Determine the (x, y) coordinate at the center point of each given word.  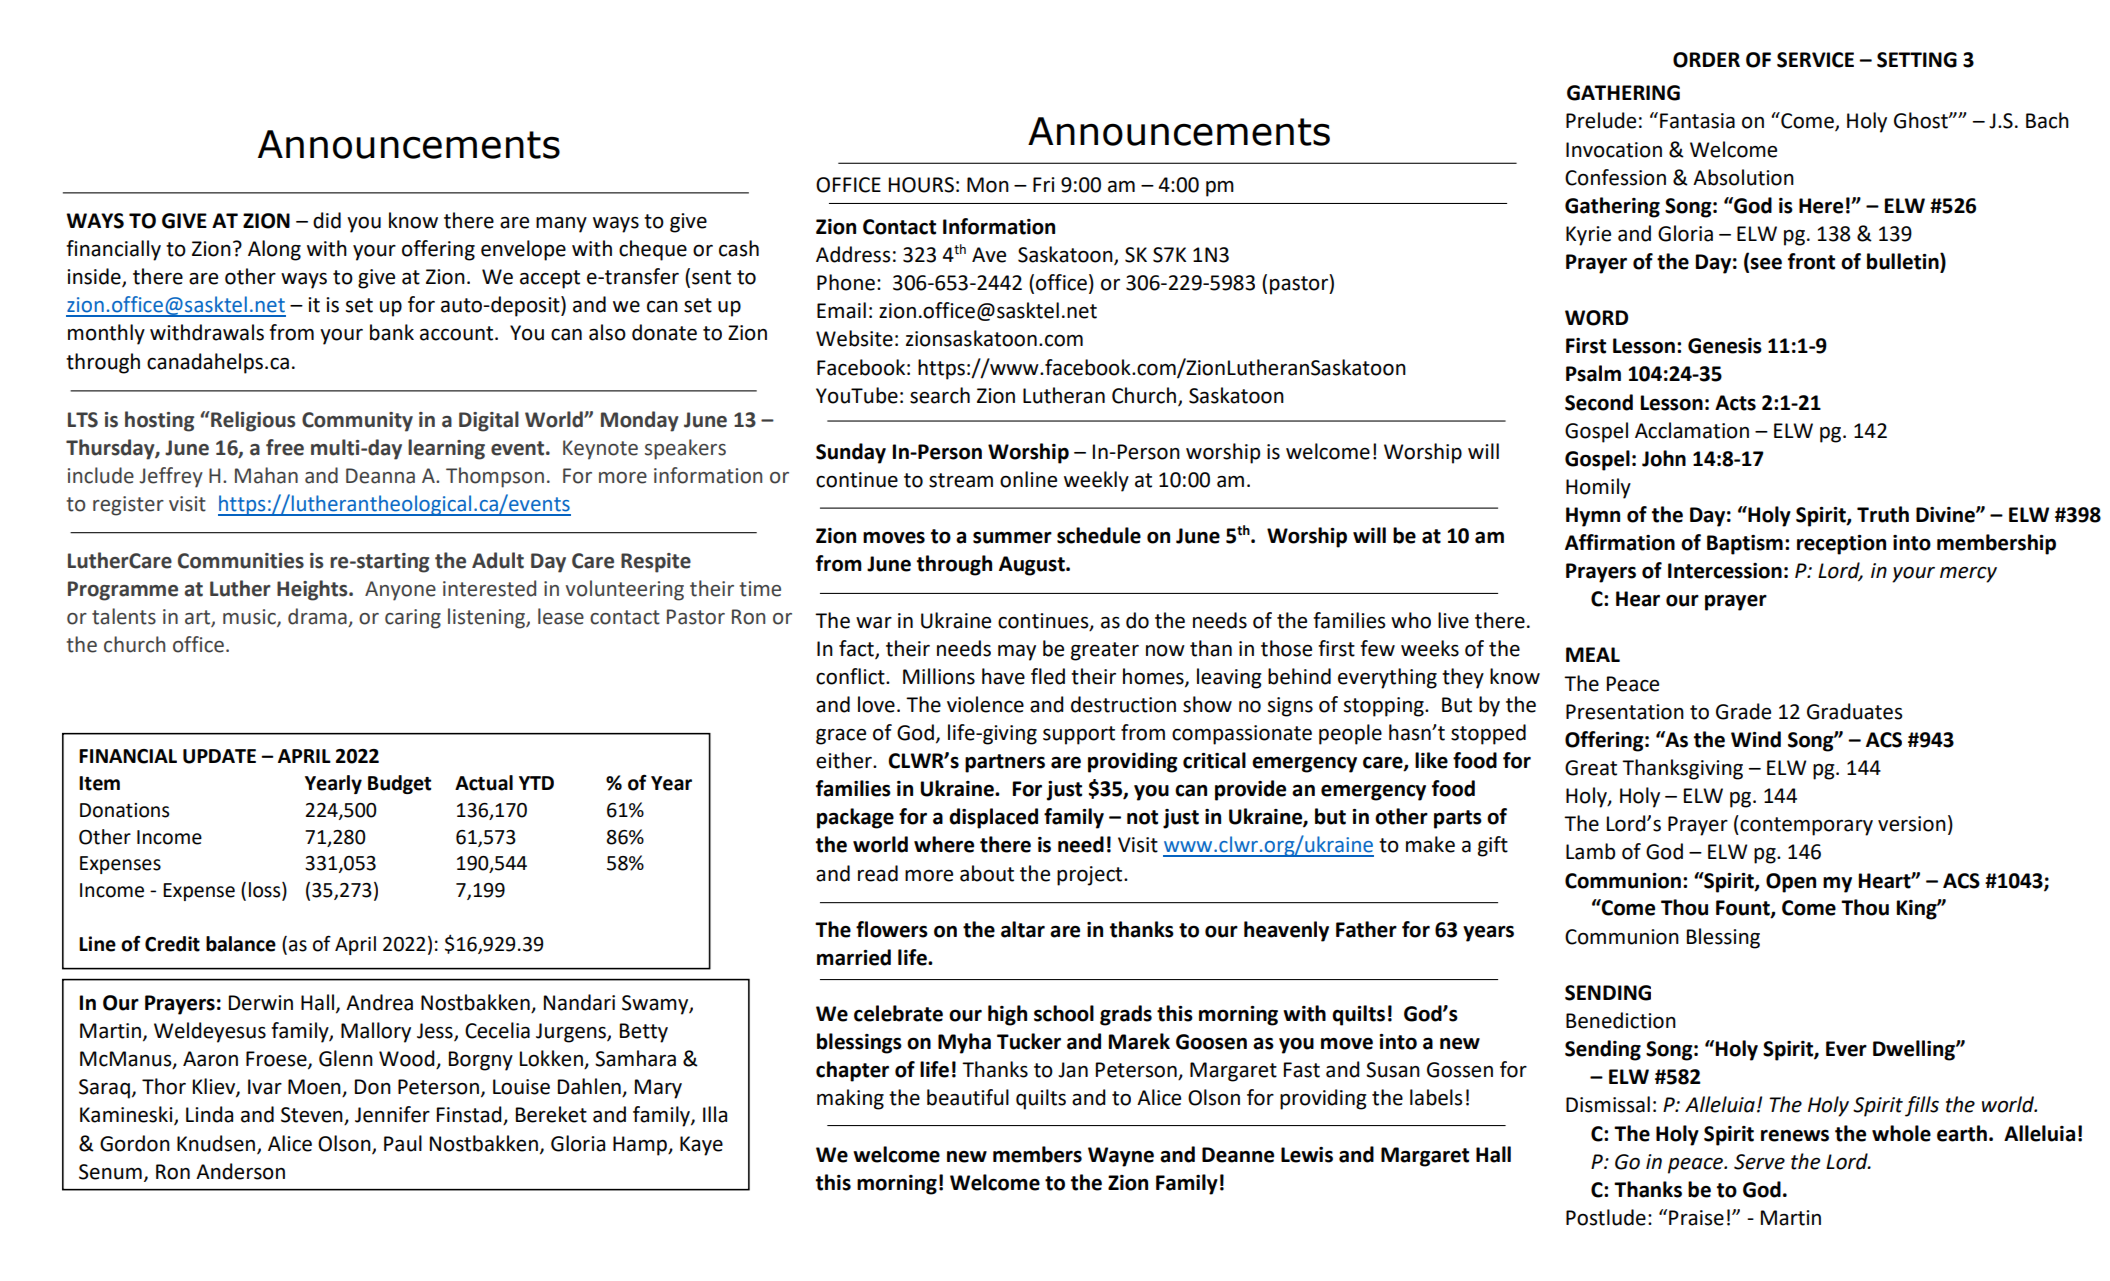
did (327, 220)
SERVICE (1815, 60)
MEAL (1593, 654)
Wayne (1121, 1157)
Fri (1044, 184)
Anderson (240, 1171)
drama (318, 617)
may (1017, 653)
